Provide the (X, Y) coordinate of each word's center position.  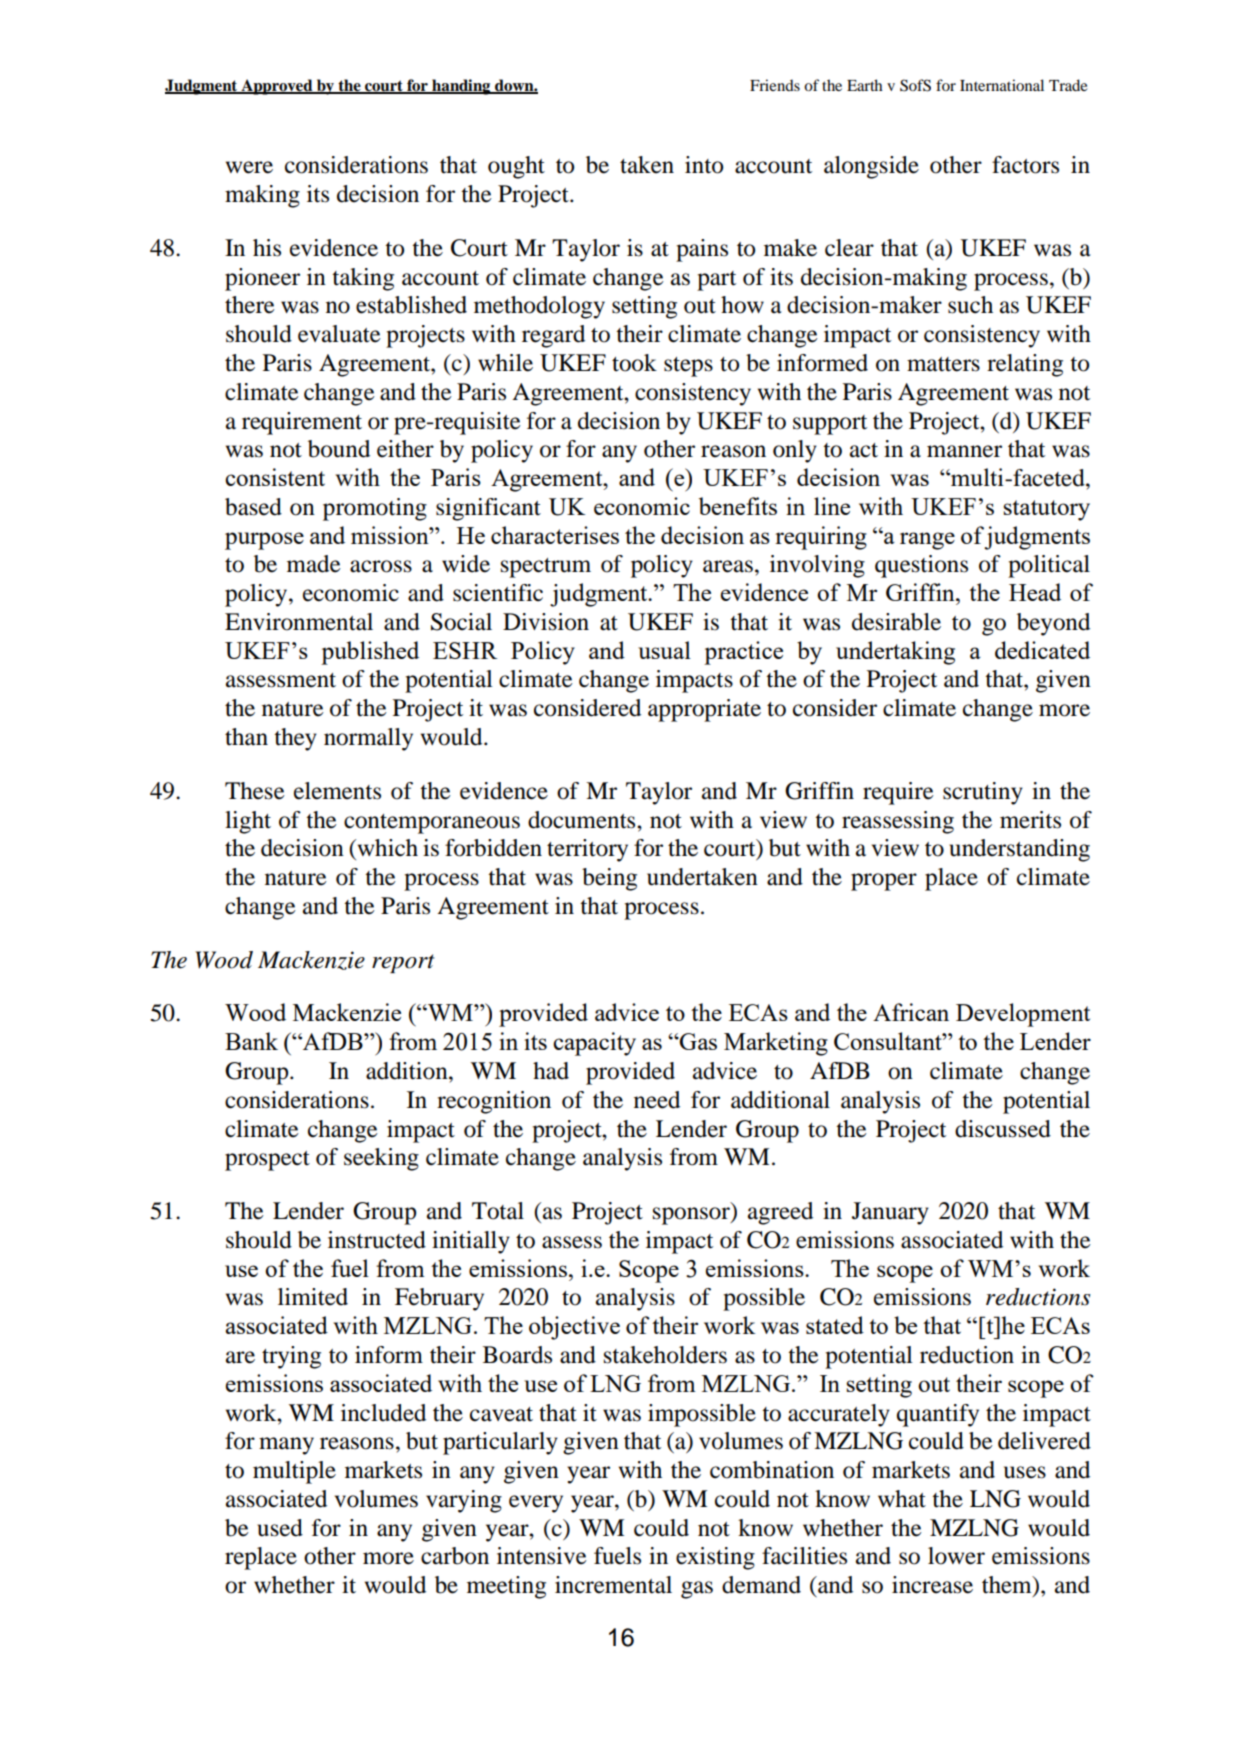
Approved (277, 87)
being (609, 879)
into (704, 165)
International (1002, 85)
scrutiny (983, 793)
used (280, 1528)
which (386, 848)
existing (715, 1558)
